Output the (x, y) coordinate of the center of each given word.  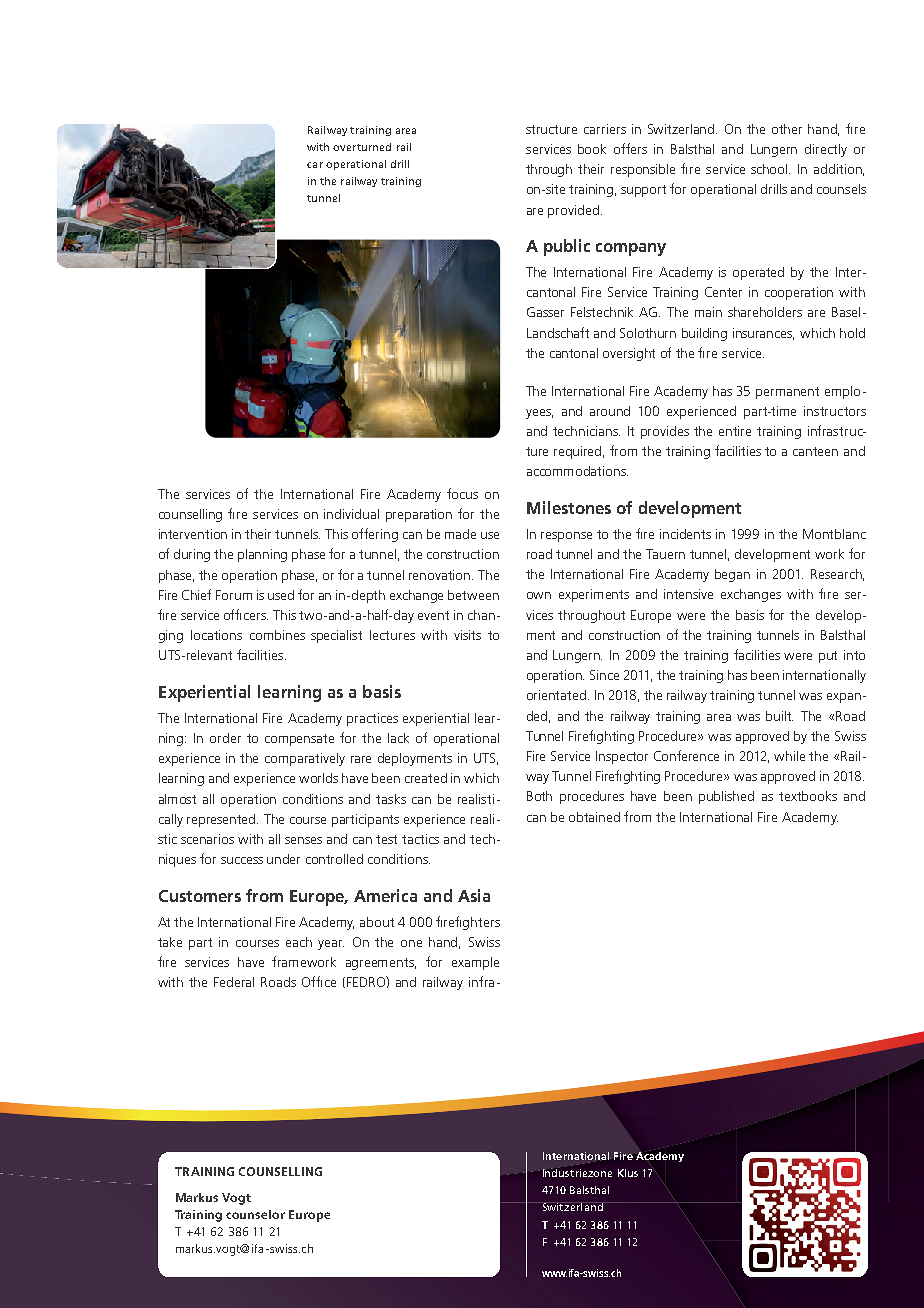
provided (573, 211)
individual (351, 514)
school (770, 169)
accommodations (577, 471)
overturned (362, 147)
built (779, 716)
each (299, 942)
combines (277, 635)
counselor (255, 1214)
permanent (787, 393)
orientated (556, 695)
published (726, 797)
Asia (474, 895)
